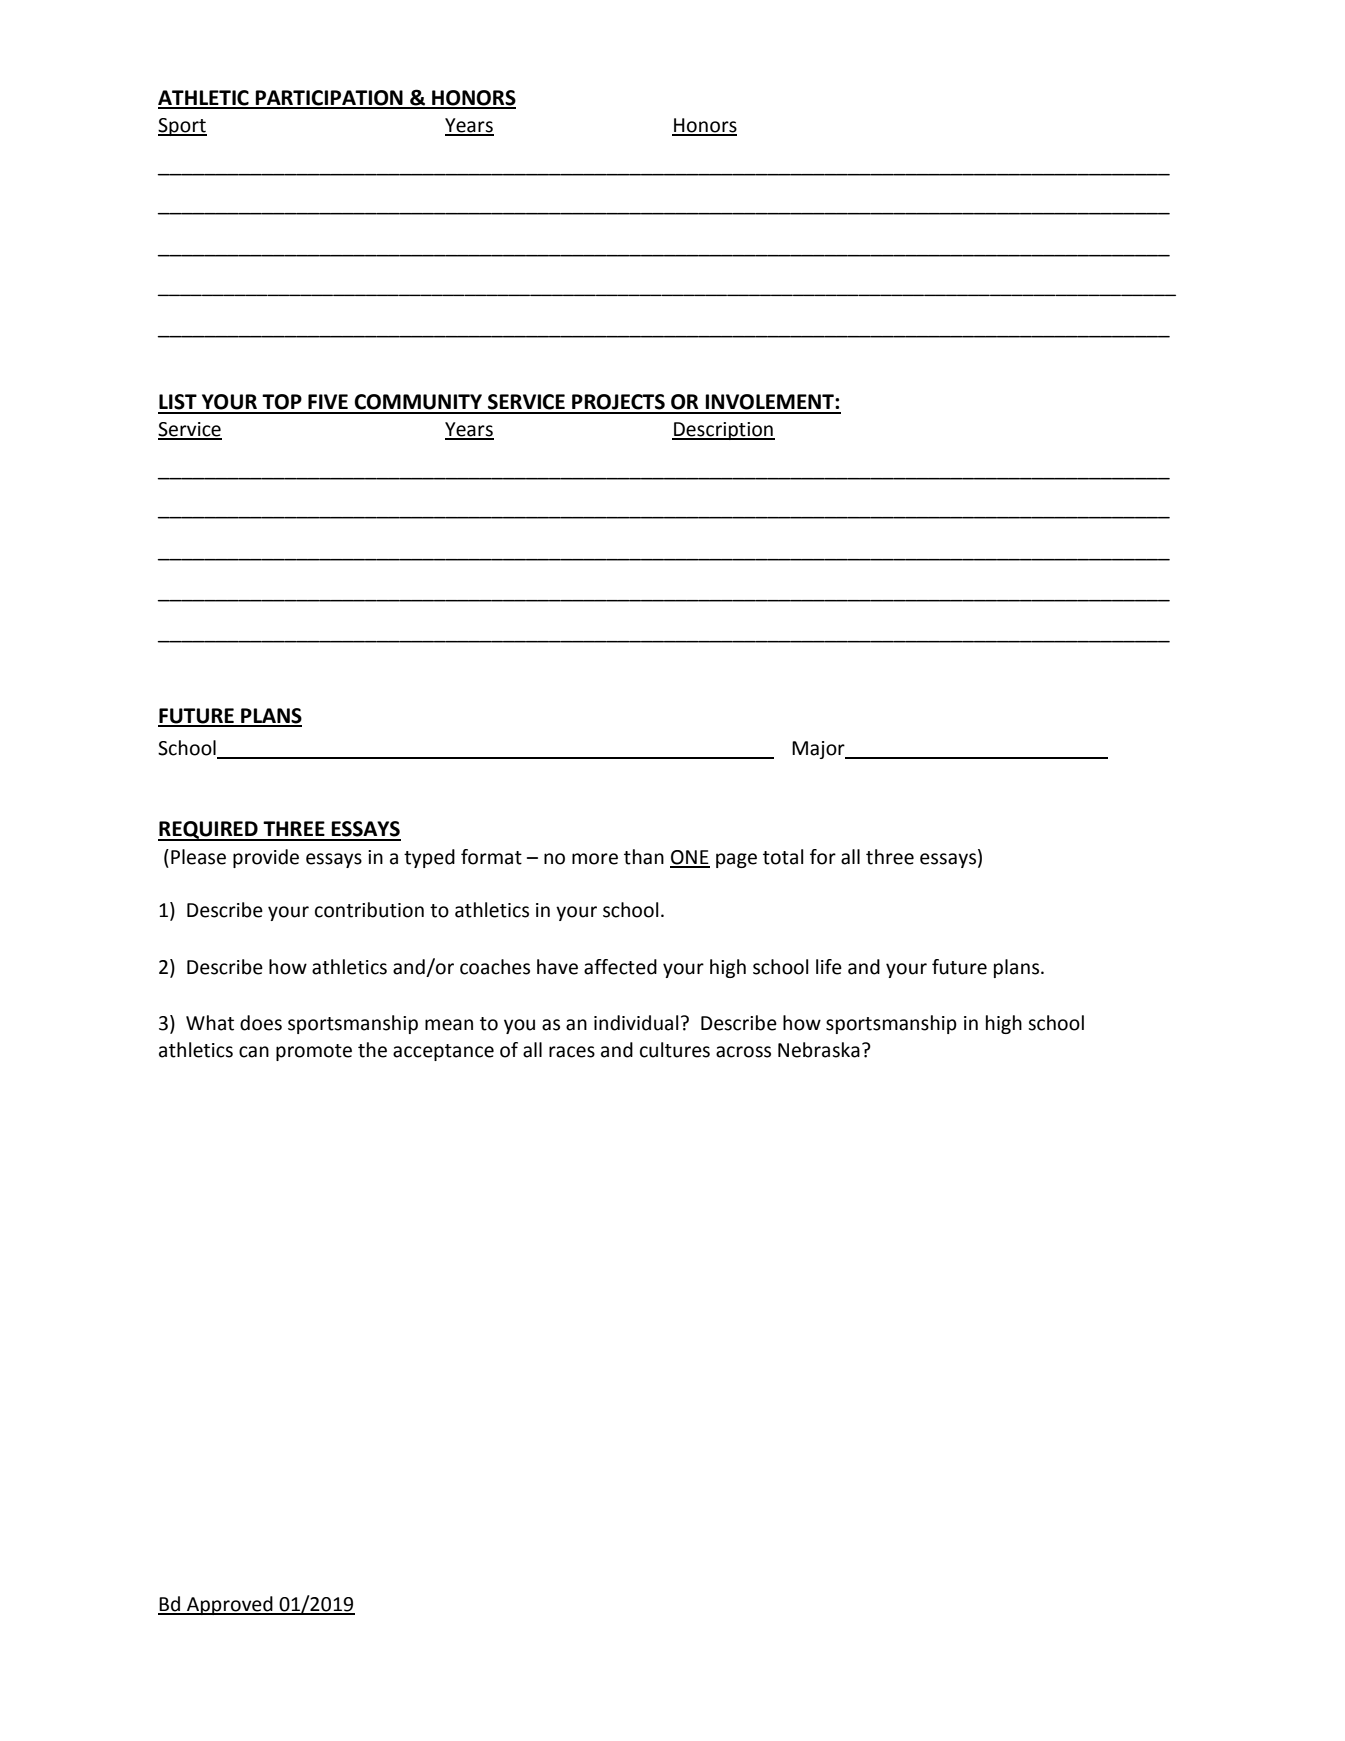 The height and width of the page is (1741, 1345). I want to click on across, so click(743, 1052).
